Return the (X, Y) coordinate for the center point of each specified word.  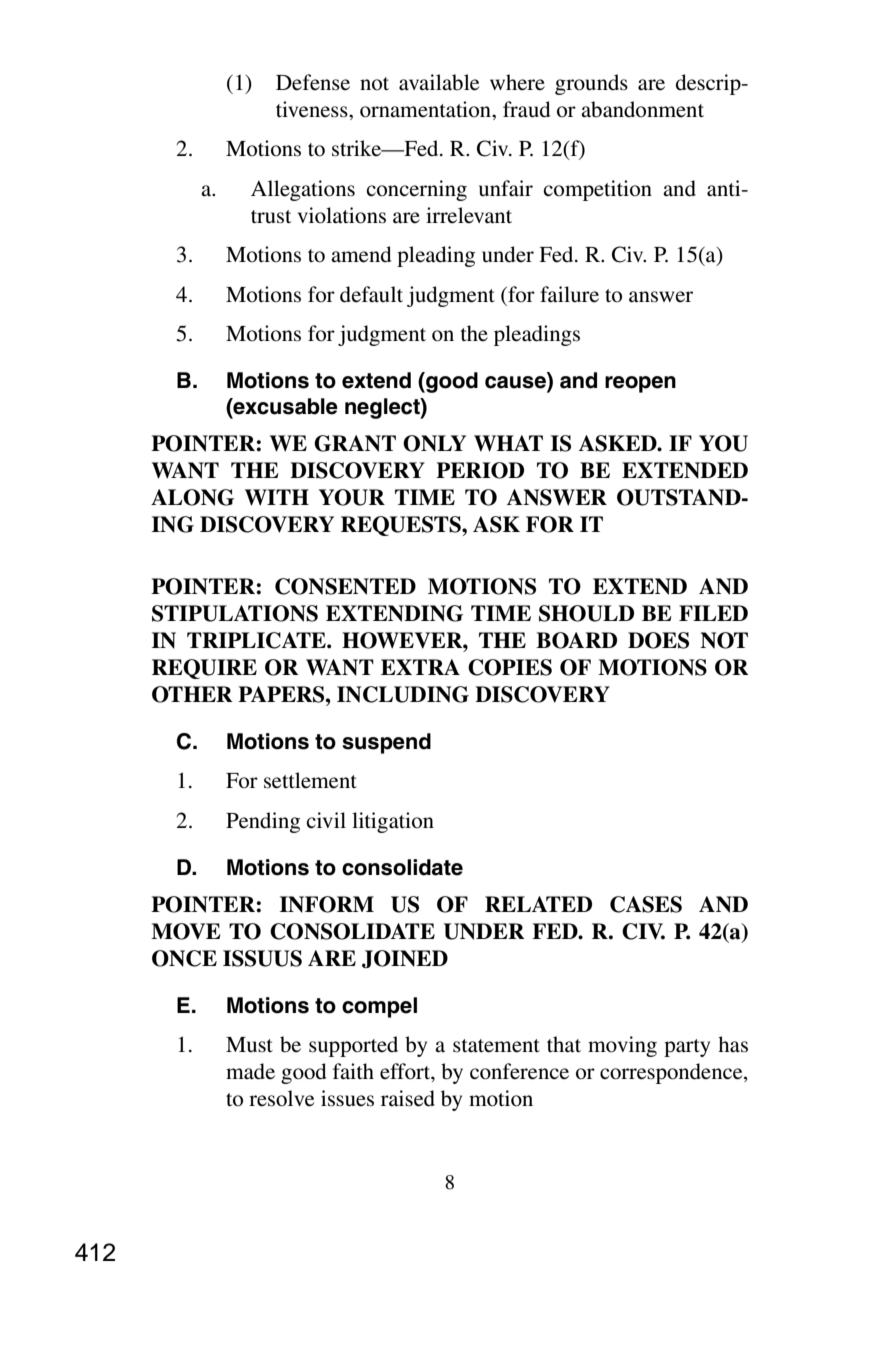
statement (496, 1046)
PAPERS (282, 694)
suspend (386, 743)
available (439, 82)
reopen (640, 384)
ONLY (434, 443)
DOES (658, 640)
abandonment (642, 109)
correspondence (672, 1073)
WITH (277, 497)
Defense (313, 82)
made (250, 1071)
